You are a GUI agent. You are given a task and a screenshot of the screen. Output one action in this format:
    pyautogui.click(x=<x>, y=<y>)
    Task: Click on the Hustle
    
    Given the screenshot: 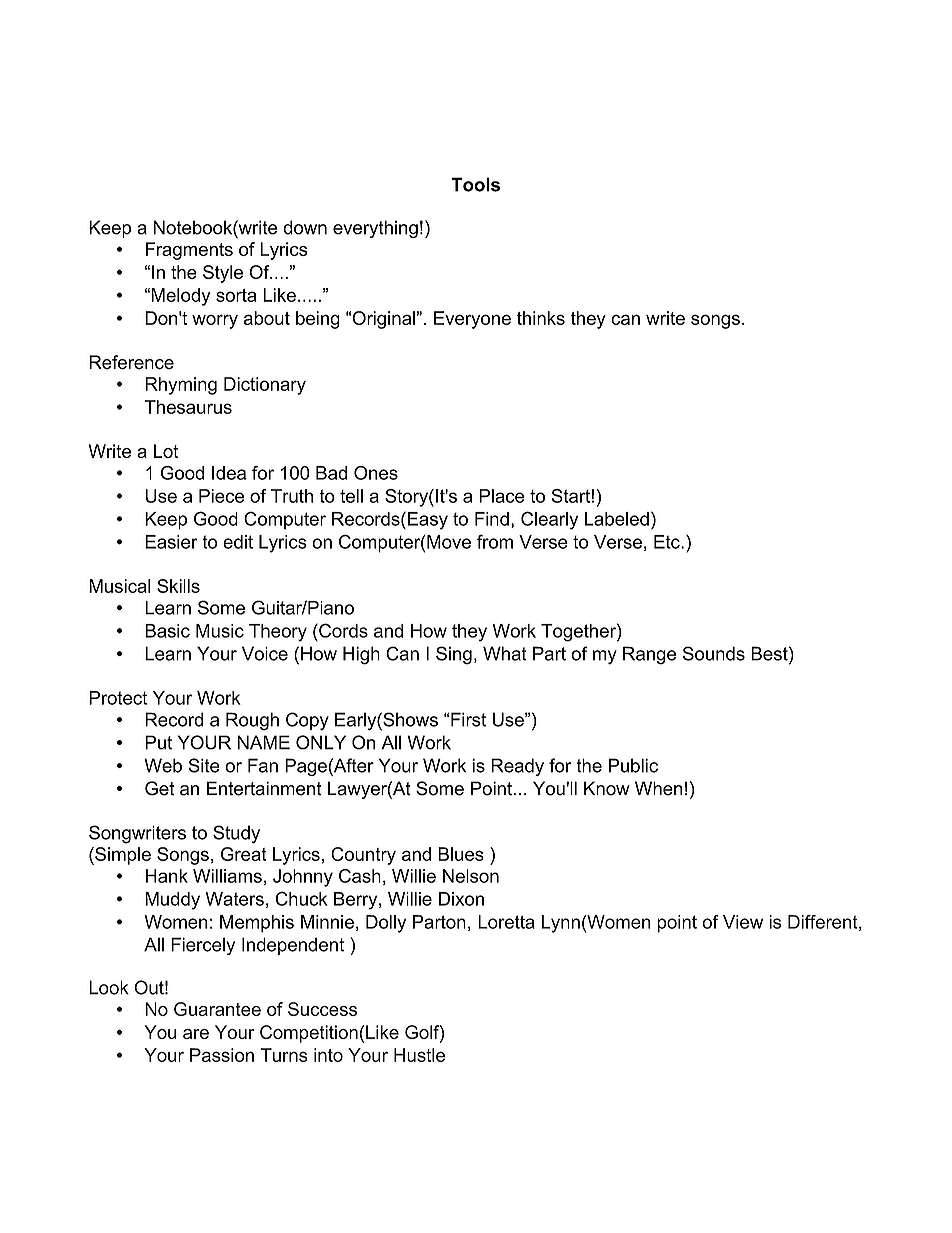 What is the action you would take?
    pyautogui.click(x=419, y=1055)
